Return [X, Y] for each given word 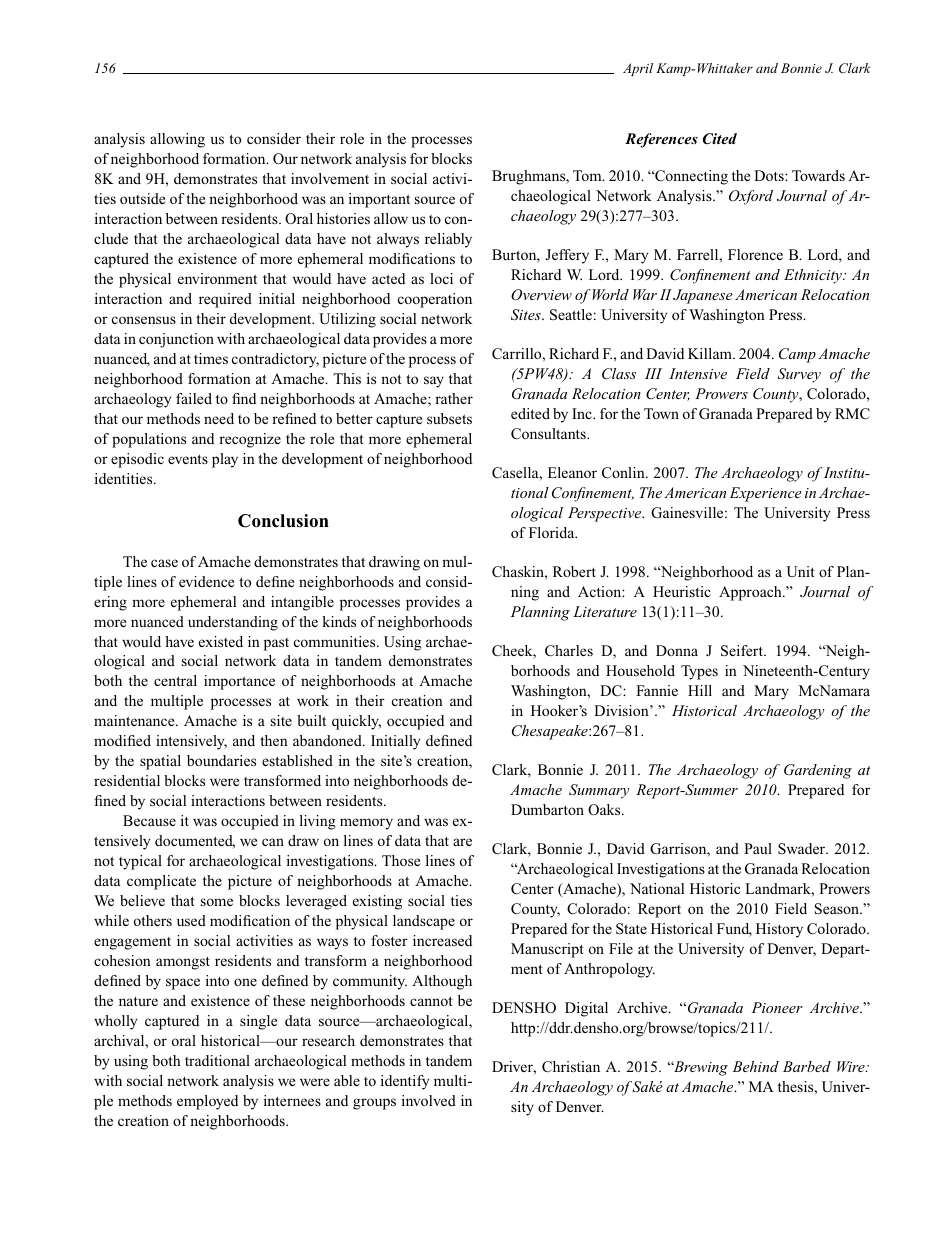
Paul [758, 848]
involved [429, 1100]
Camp [797, 355]
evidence [206, 581]
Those [401, 860]
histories [343, 218]
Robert [574, 571]
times [211, 358]
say [434, 382]
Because [149, 820]
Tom [588, 175]
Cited [720, 138]
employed [207, 1102]
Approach [751, 593]
